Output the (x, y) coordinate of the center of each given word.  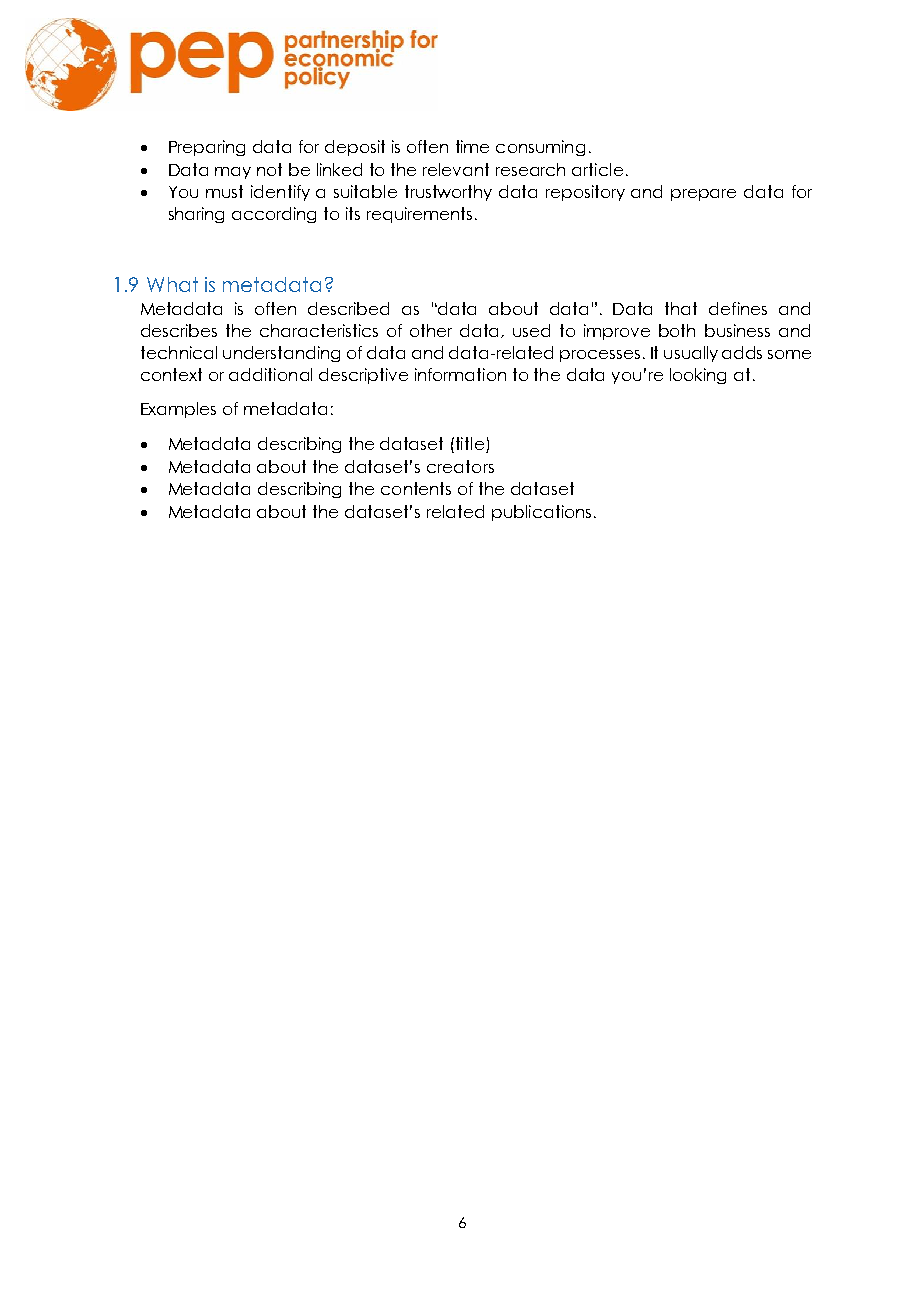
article (597, 169)
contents (416, 488)
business (737, 330)
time (472, 146)
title (471, 445)
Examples (178, 410)
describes (179, 330)
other (431, 330)
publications (541, 513)
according (274, 215)
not (269, 169)
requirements (419, 215)
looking (698, 376)
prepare (703, 195)
